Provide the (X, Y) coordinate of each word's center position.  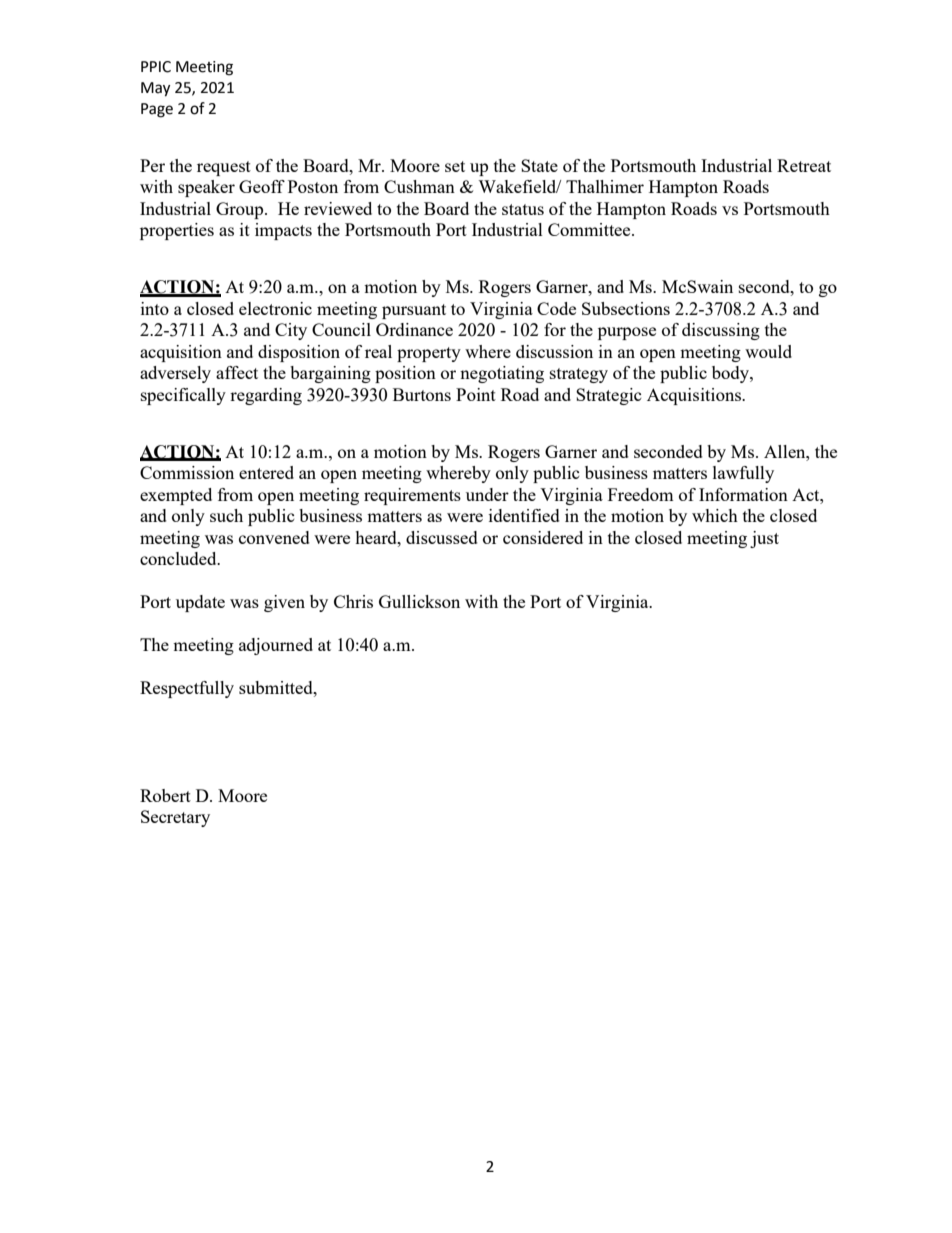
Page (157, 110)
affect (237, 372)
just (764, 539)
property (429, 354)
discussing (721, 331)
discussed (442, 537)
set (455, 166)
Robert (165, 795)
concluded (179, 558)
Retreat (804, 165)
